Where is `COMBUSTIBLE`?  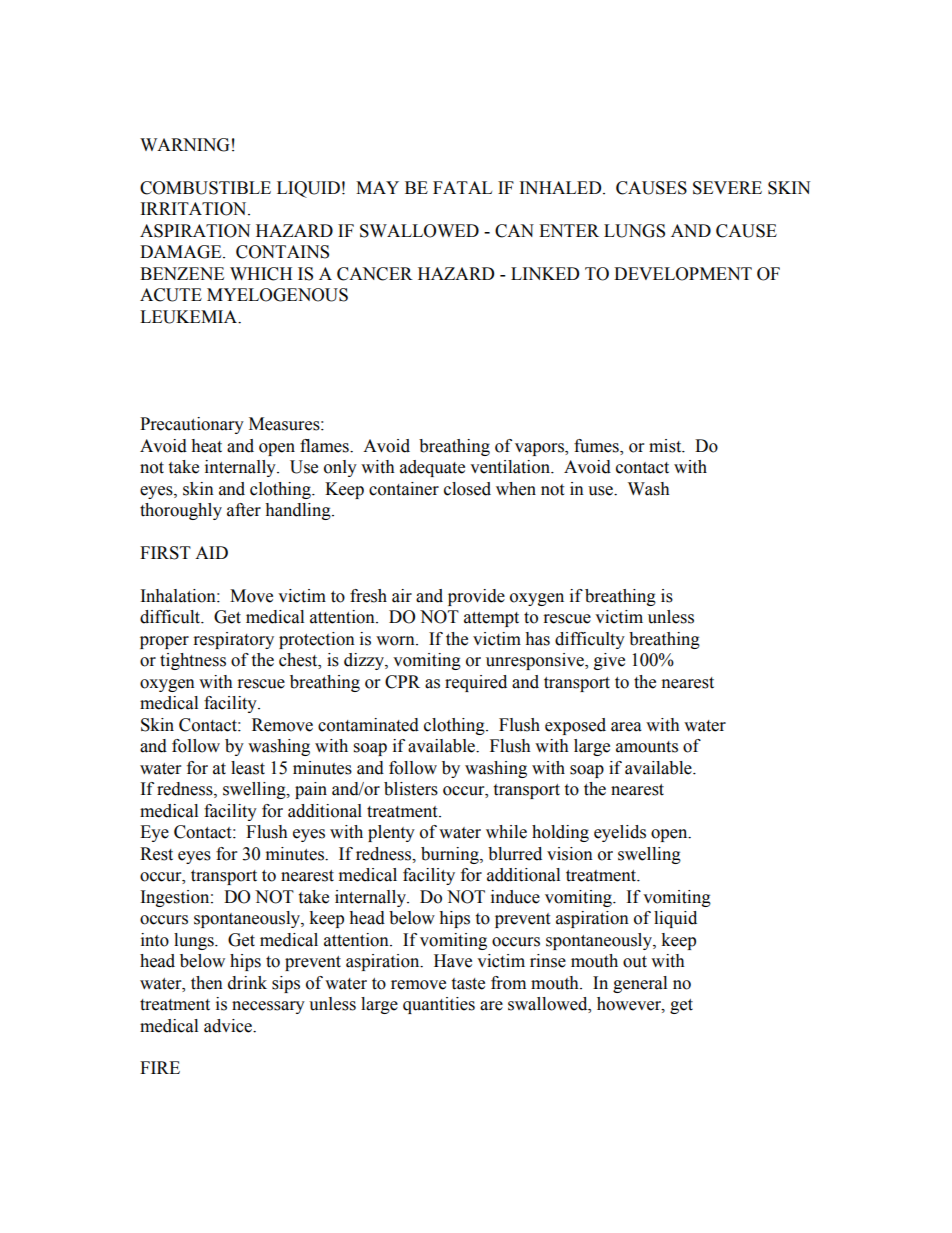
COMBUSTIBLE is located at coordinates (205, 188).
